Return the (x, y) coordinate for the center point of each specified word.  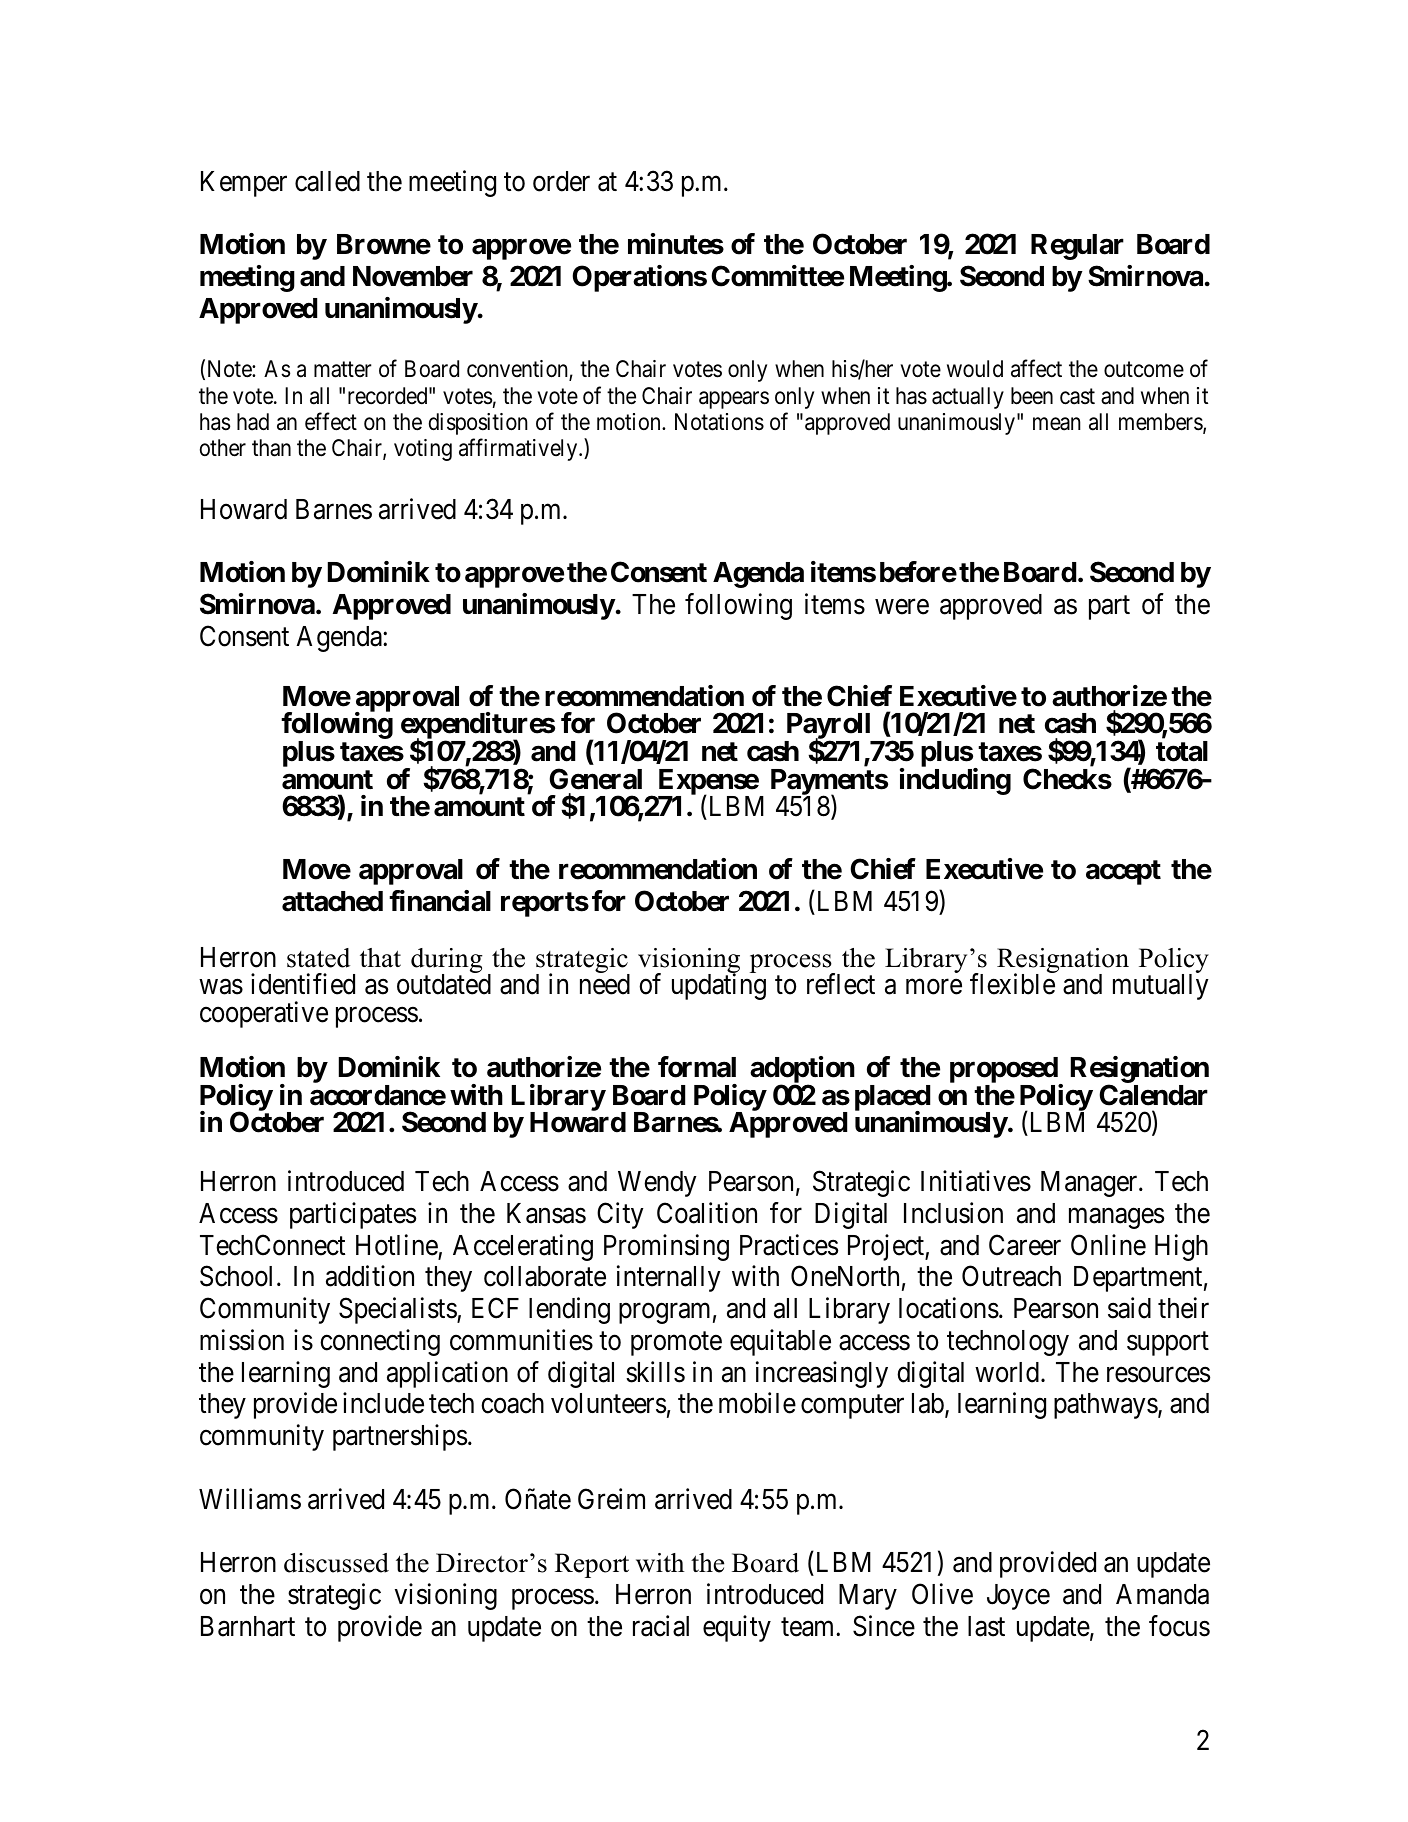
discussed (336, 1563)
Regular (1077, 247)
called (327, 181)
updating (719, 986)
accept (1123, 872)
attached (332, 901)
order (561, 181)
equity (737, 1628)
